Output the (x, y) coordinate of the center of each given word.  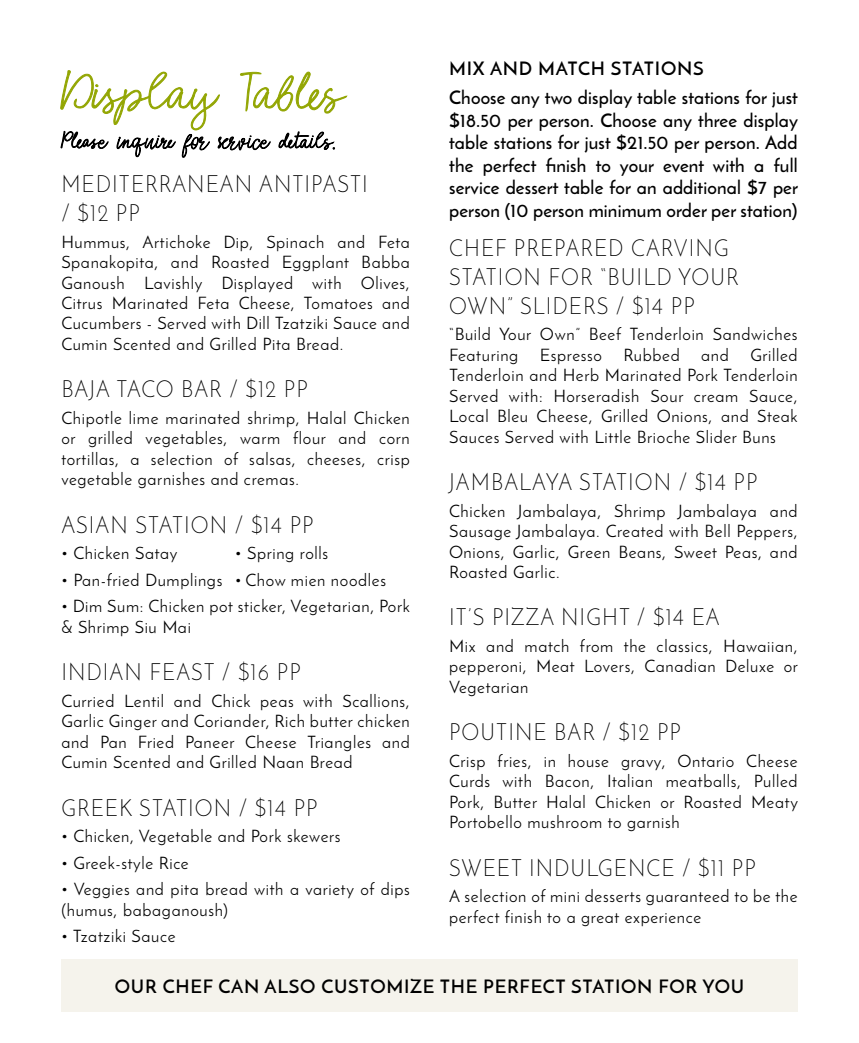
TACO (145, 388)
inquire (146, 146)
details (306, 140)
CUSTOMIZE (378, 986)
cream (715, 398)
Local (469, 415)
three (717, 119)
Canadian (680, 665)
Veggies (101, 890)
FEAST (182, 672)
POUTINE (498, 731)
